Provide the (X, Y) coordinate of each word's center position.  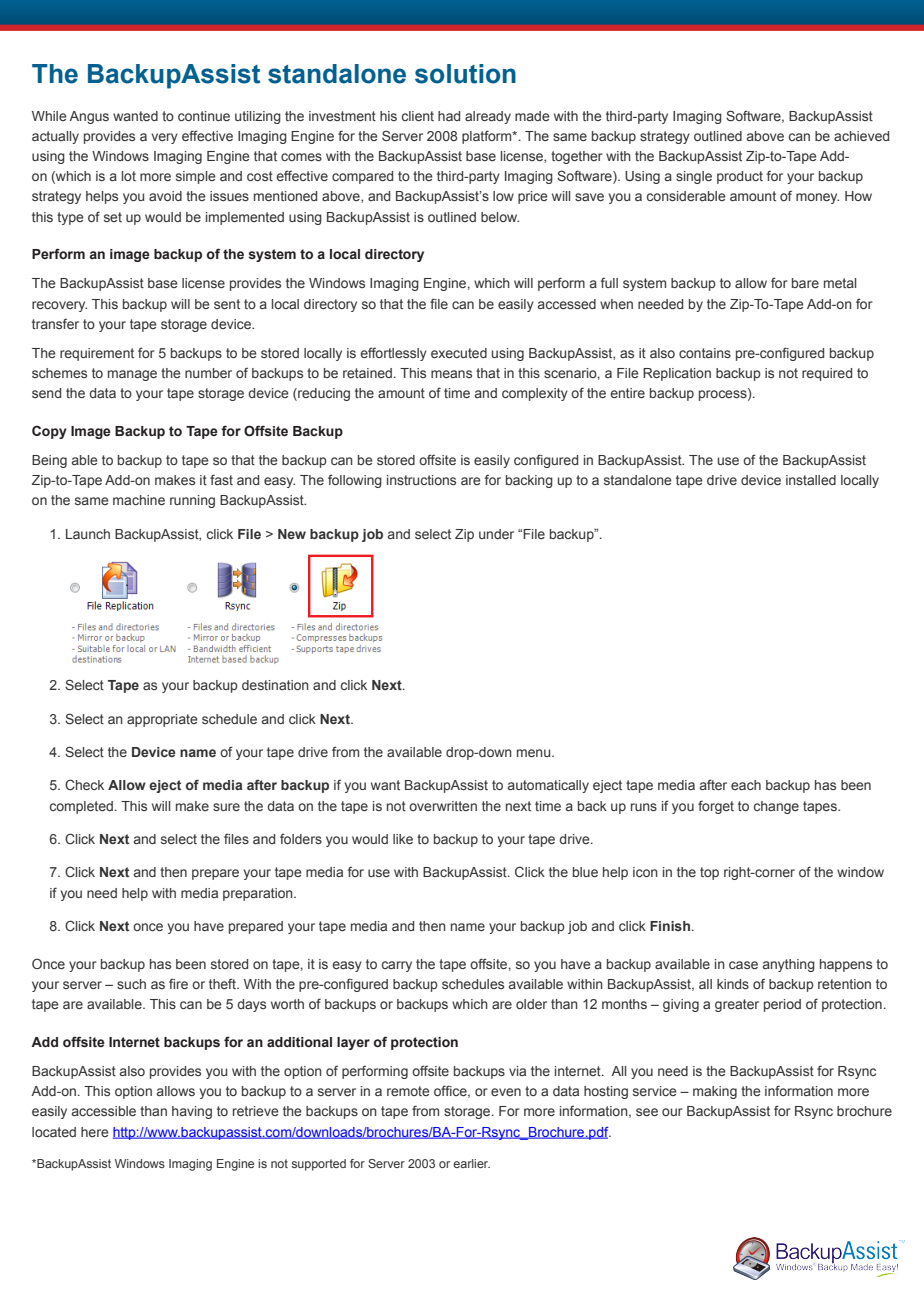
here (95, 1132)
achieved (861, 136)
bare (805, 283)
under (496, 534)
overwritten (443, 806)
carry (397, 966)
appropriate (162, 720)
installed (811, 480)
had (449, 116)
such (131, 984)
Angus (89, 117)
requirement (97, 354)
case (743, 965)
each (746, 785)
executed (459, 353)
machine (139, 500)
